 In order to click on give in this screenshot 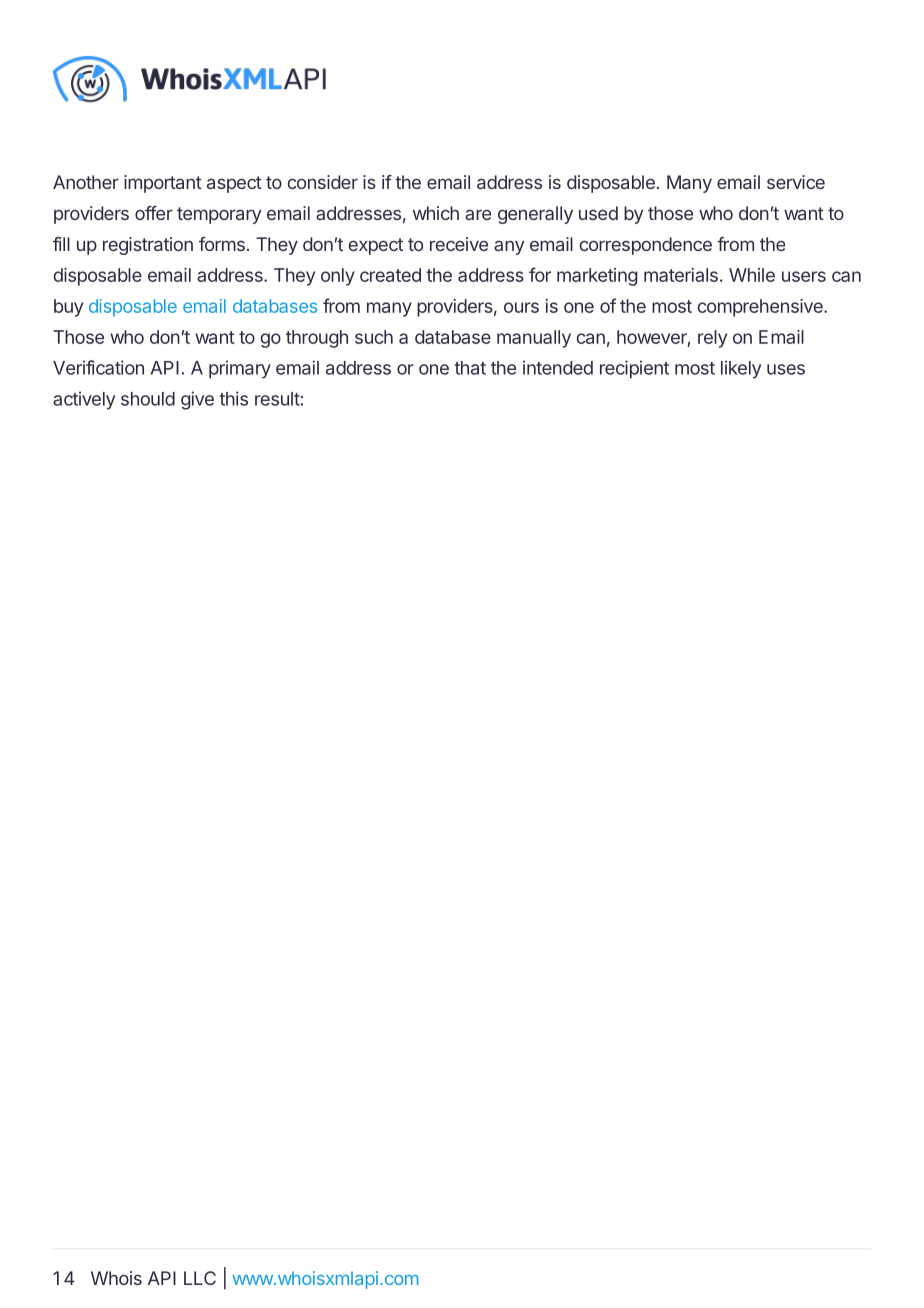, I will do `click(197, 400)`.
